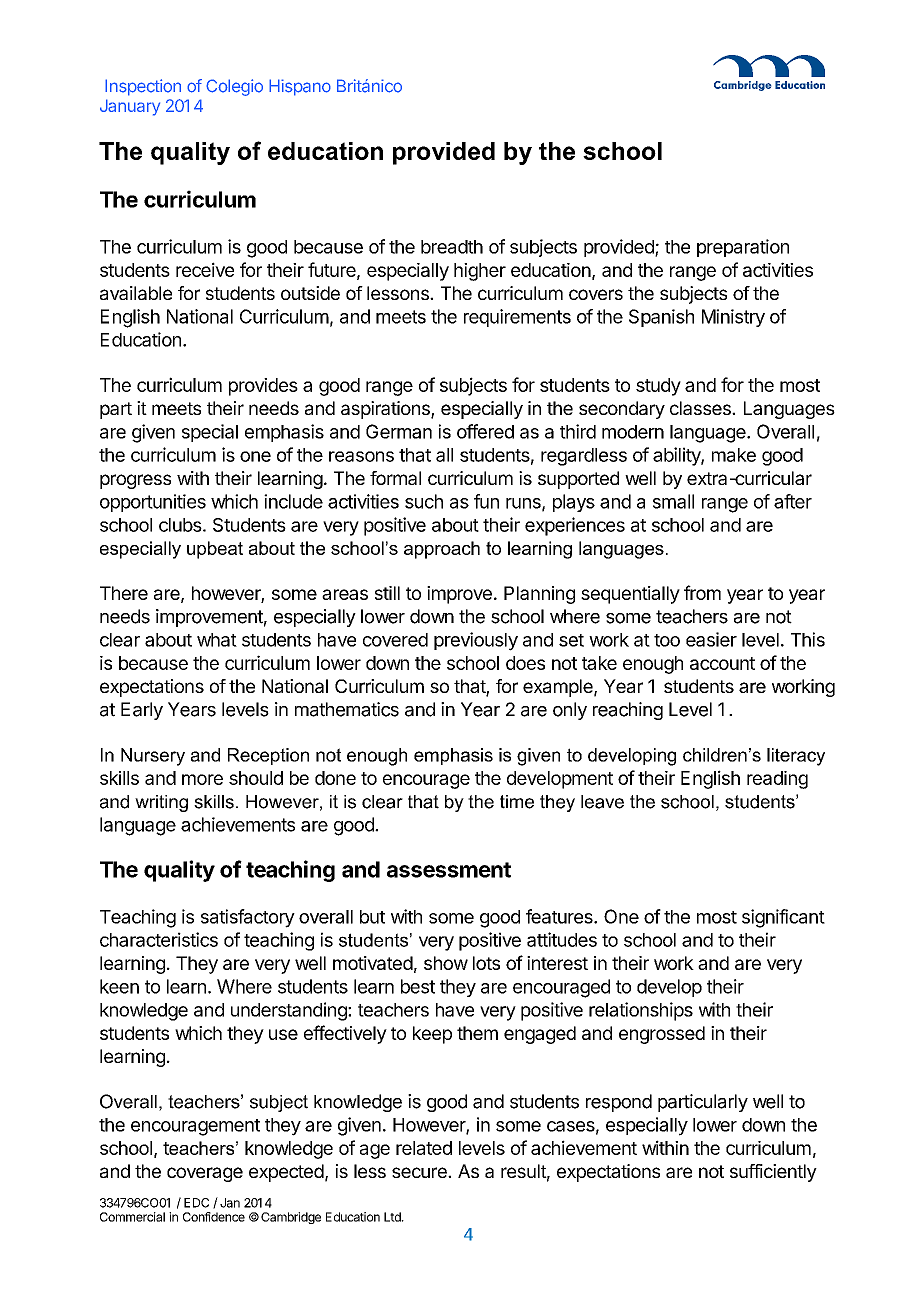 The image size is (924, 1308). What do you see at coordinates (143, 87) in the image?
I see `Inspection` at bounding box center [143, 87].
